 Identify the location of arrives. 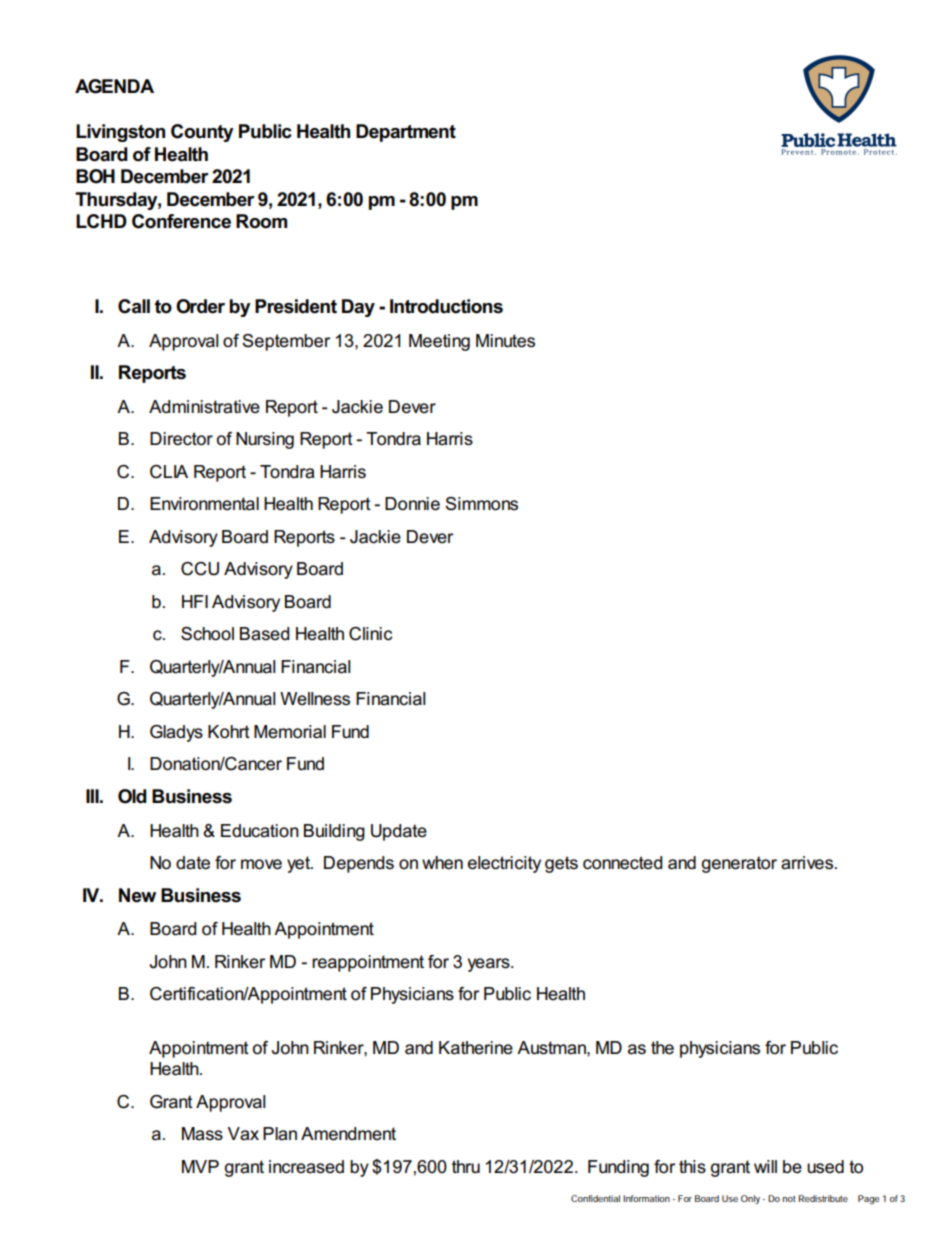
(808, 863).
